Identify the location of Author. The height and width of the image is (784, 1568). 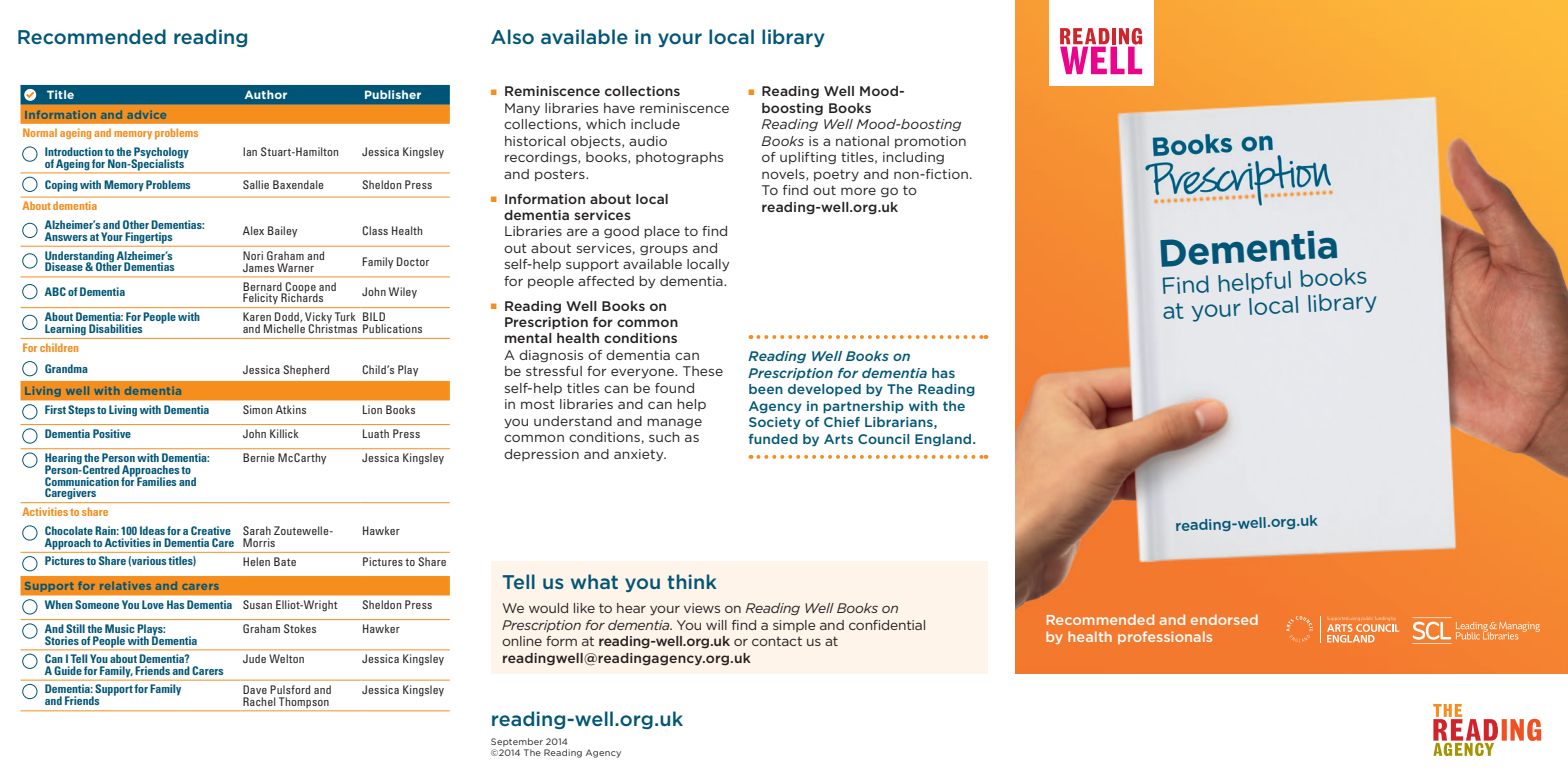
(265, 94).
